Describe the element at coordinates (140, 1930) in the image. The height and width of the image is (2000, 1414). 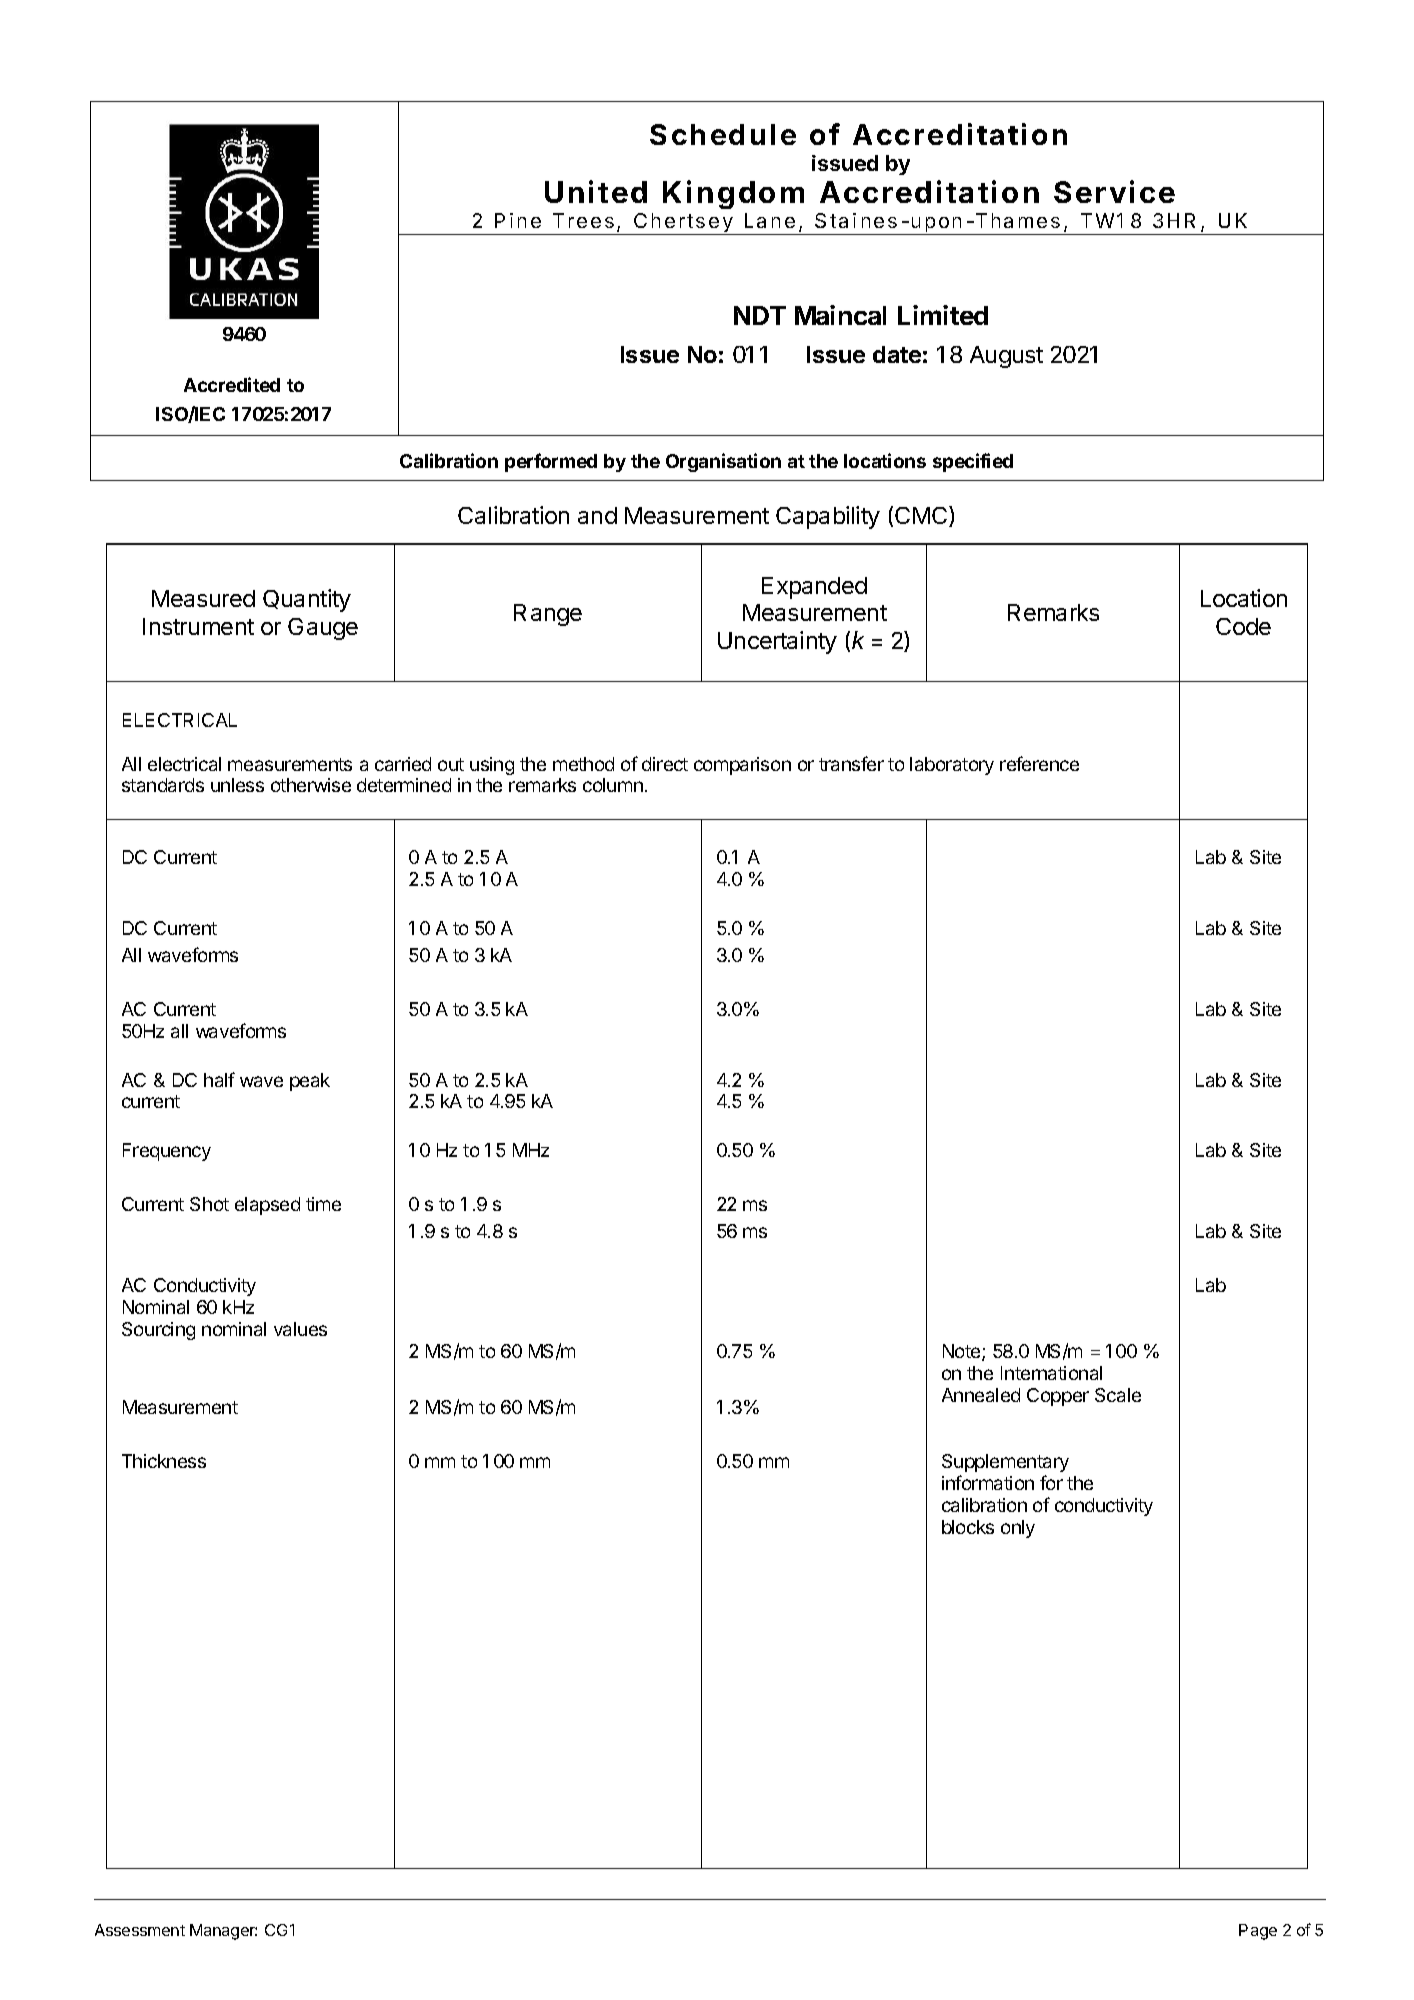
I see `Assessment` at that location.
